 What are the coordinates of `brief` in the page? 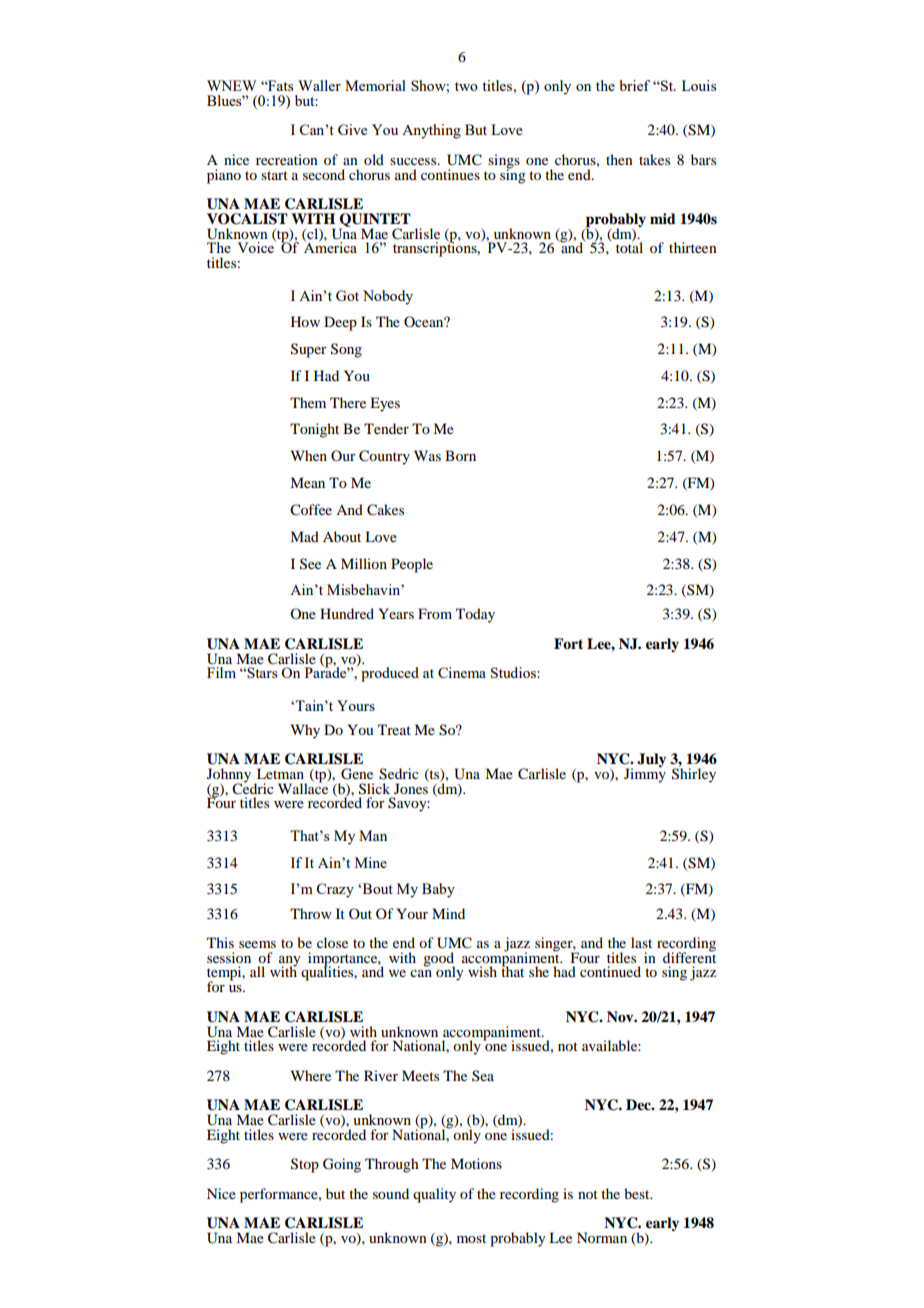 It's located at (635, 85).
